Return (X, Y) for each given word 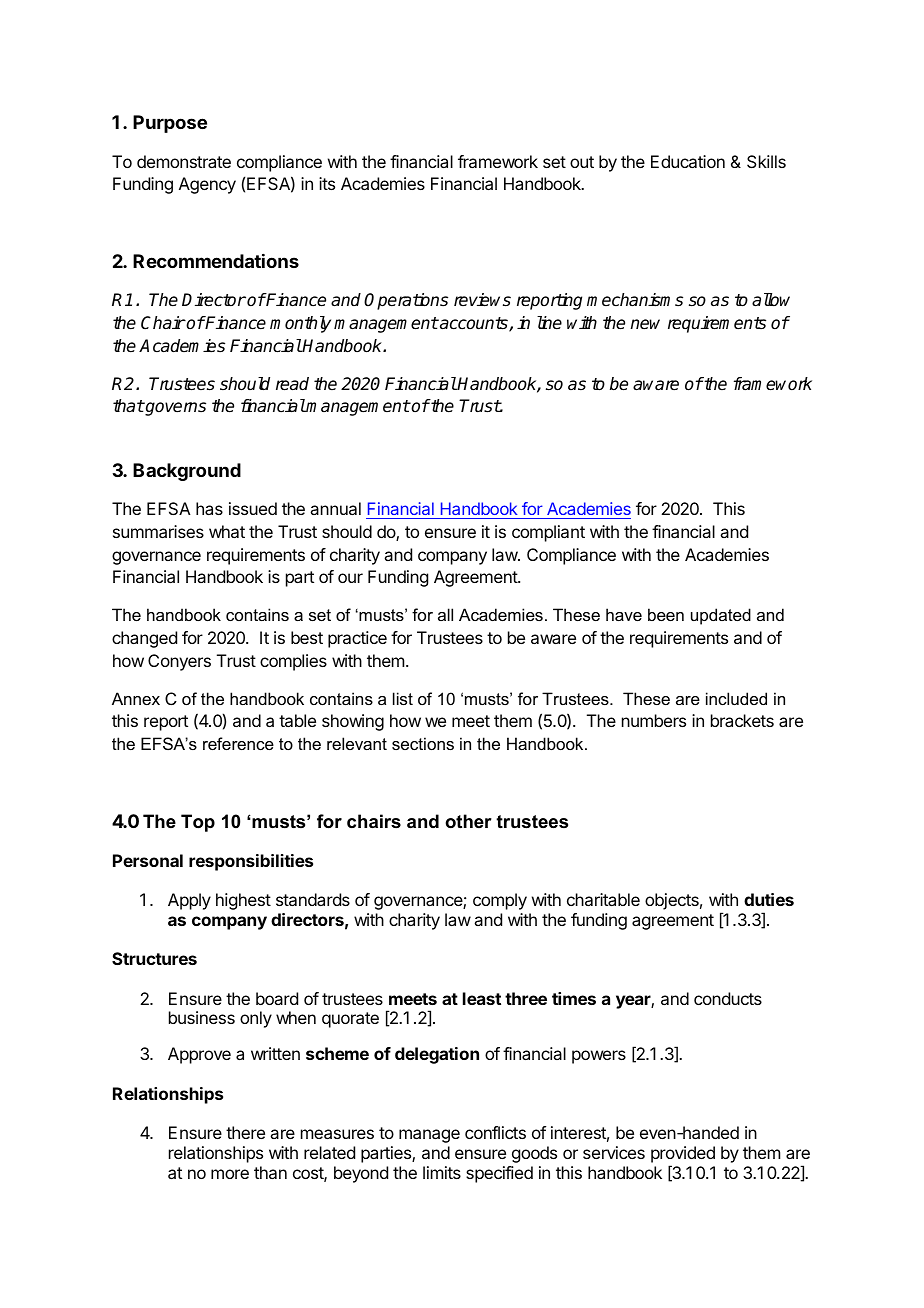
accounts (474, 324)
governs (174, 409)
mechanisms (635, 300)
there (245, 1132)
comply (500, 901)
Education (688, 161)
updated (721, 616)
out (582, 162)
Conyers (179, 662)
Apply (189, 901)
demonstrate (184, 161)
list (403, 698)
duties (769, 899)
